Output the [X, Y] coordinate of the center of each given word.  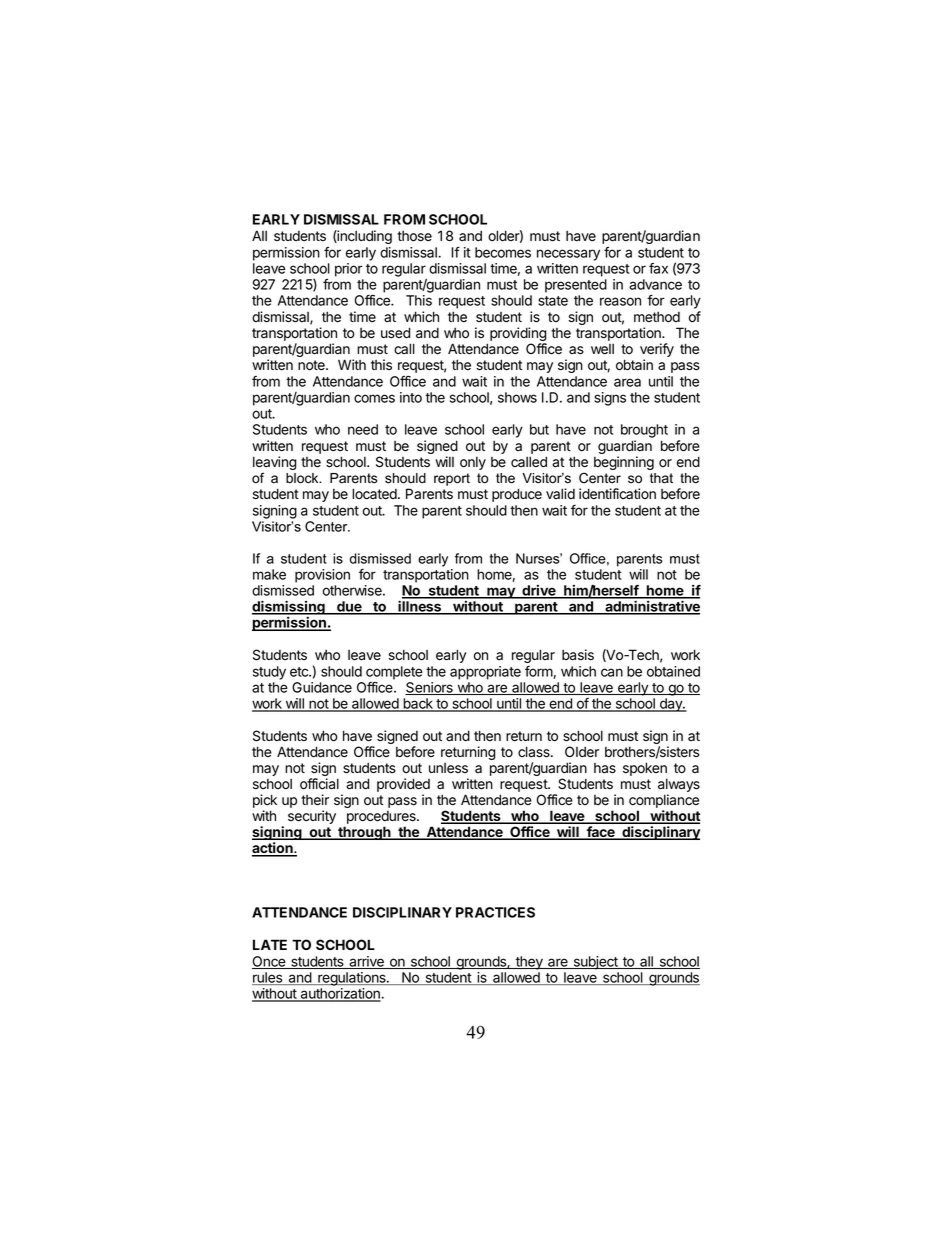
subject [595, 963]
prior [349, 270]
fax [658, 268]
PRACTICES [495, 912]
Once [269, 962]
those [414, 236]
